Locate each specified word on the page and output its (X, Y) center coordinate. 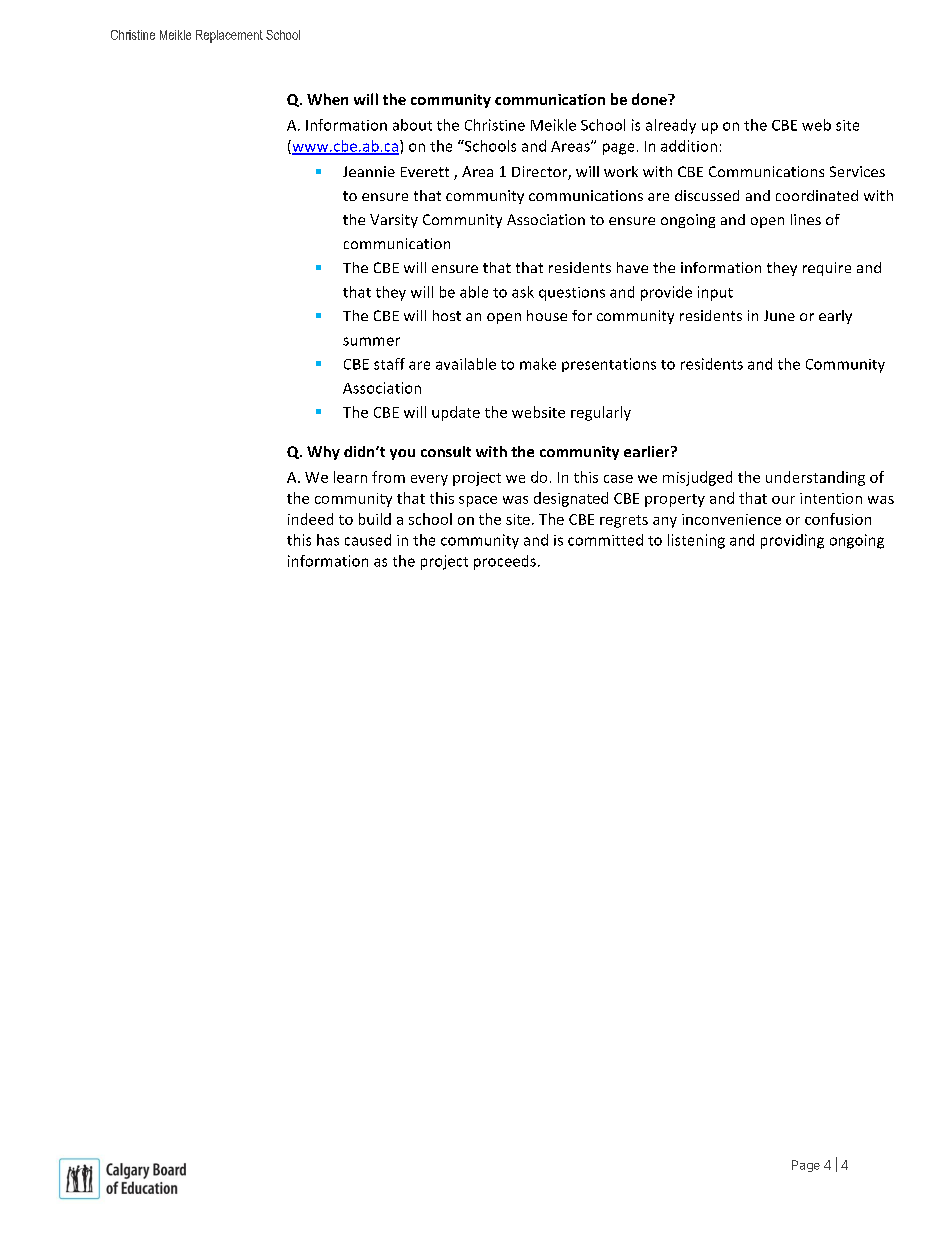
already (671, 126)
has (328, 540)
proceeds (505, 562)
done (650, 99)
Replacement (229, 36)
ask (523, 292)
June (779, 315)
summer (371, 341)
